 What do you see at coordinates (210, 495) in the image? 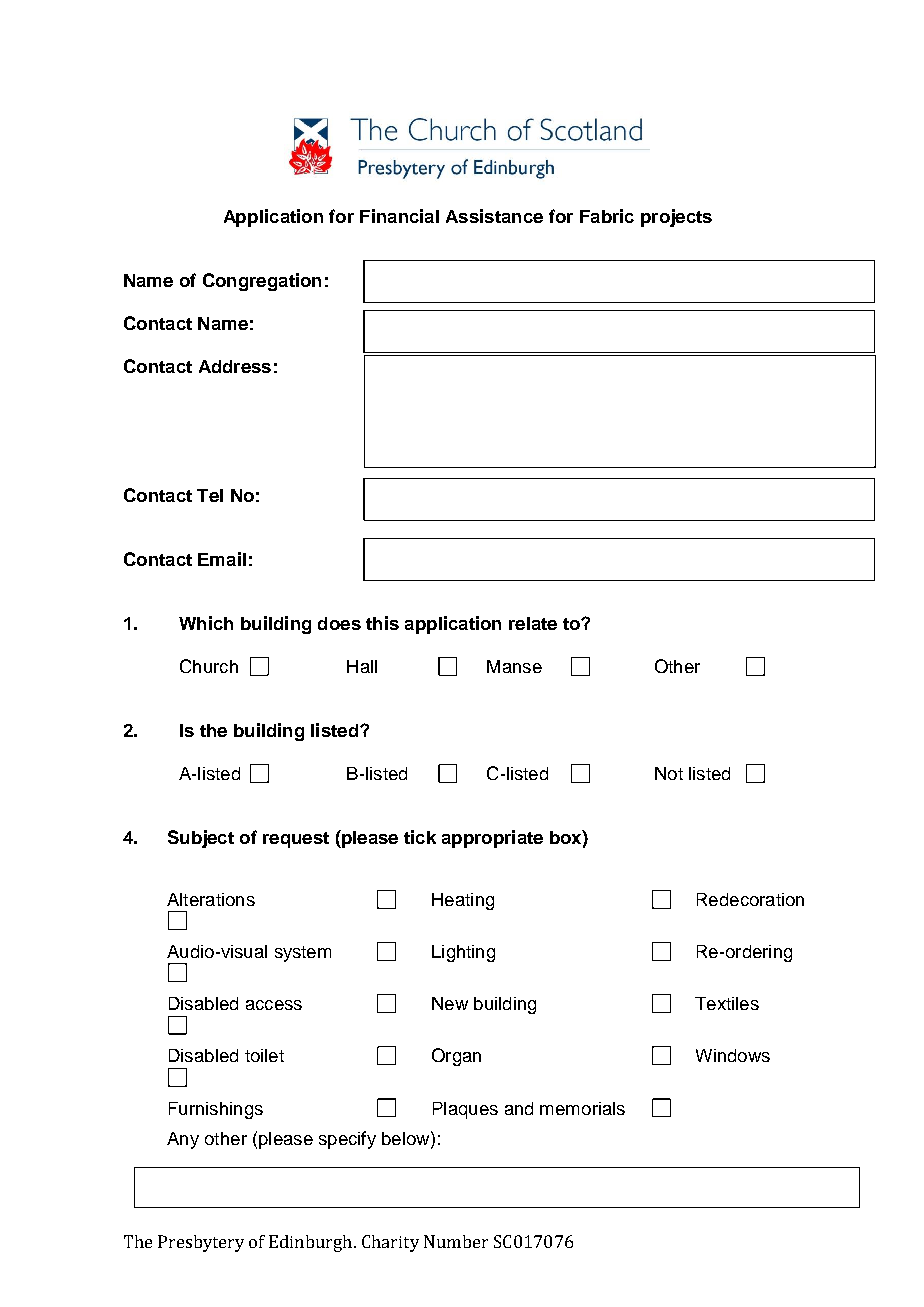
I see `Tel` at bounding box center [210, 495].
